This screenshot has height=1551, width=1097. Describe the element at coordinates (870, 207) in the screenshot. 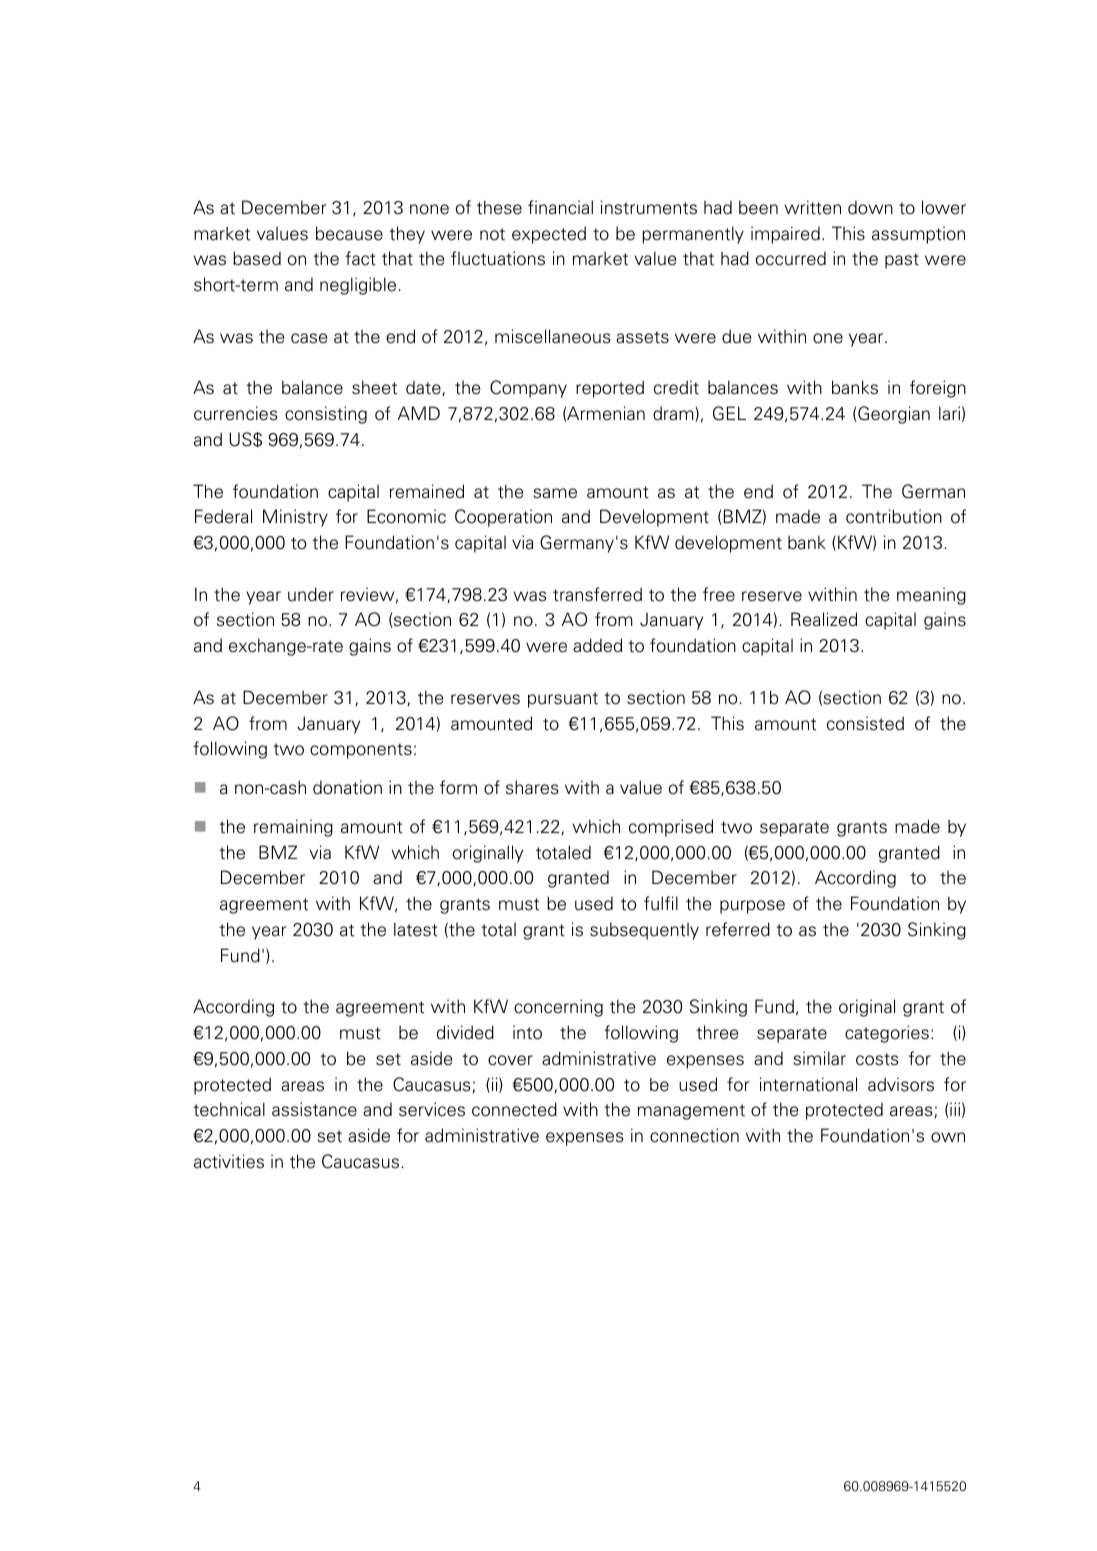

I see `down` at that location.
